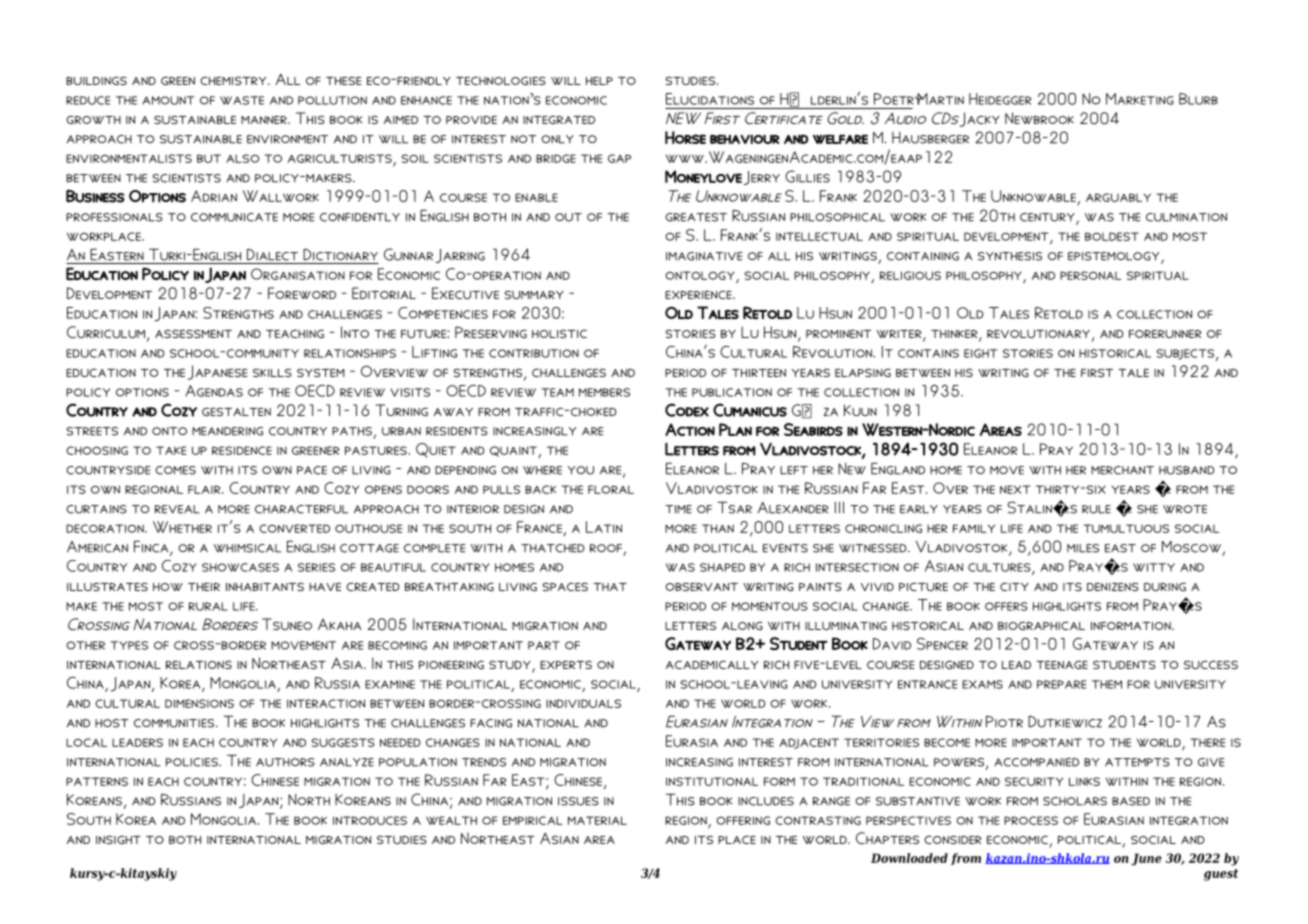 The height and width of the screenshot is (924, 1308). Describe the element at coordinates (118, 839) in the screenshot. I see `insight` at that location.
